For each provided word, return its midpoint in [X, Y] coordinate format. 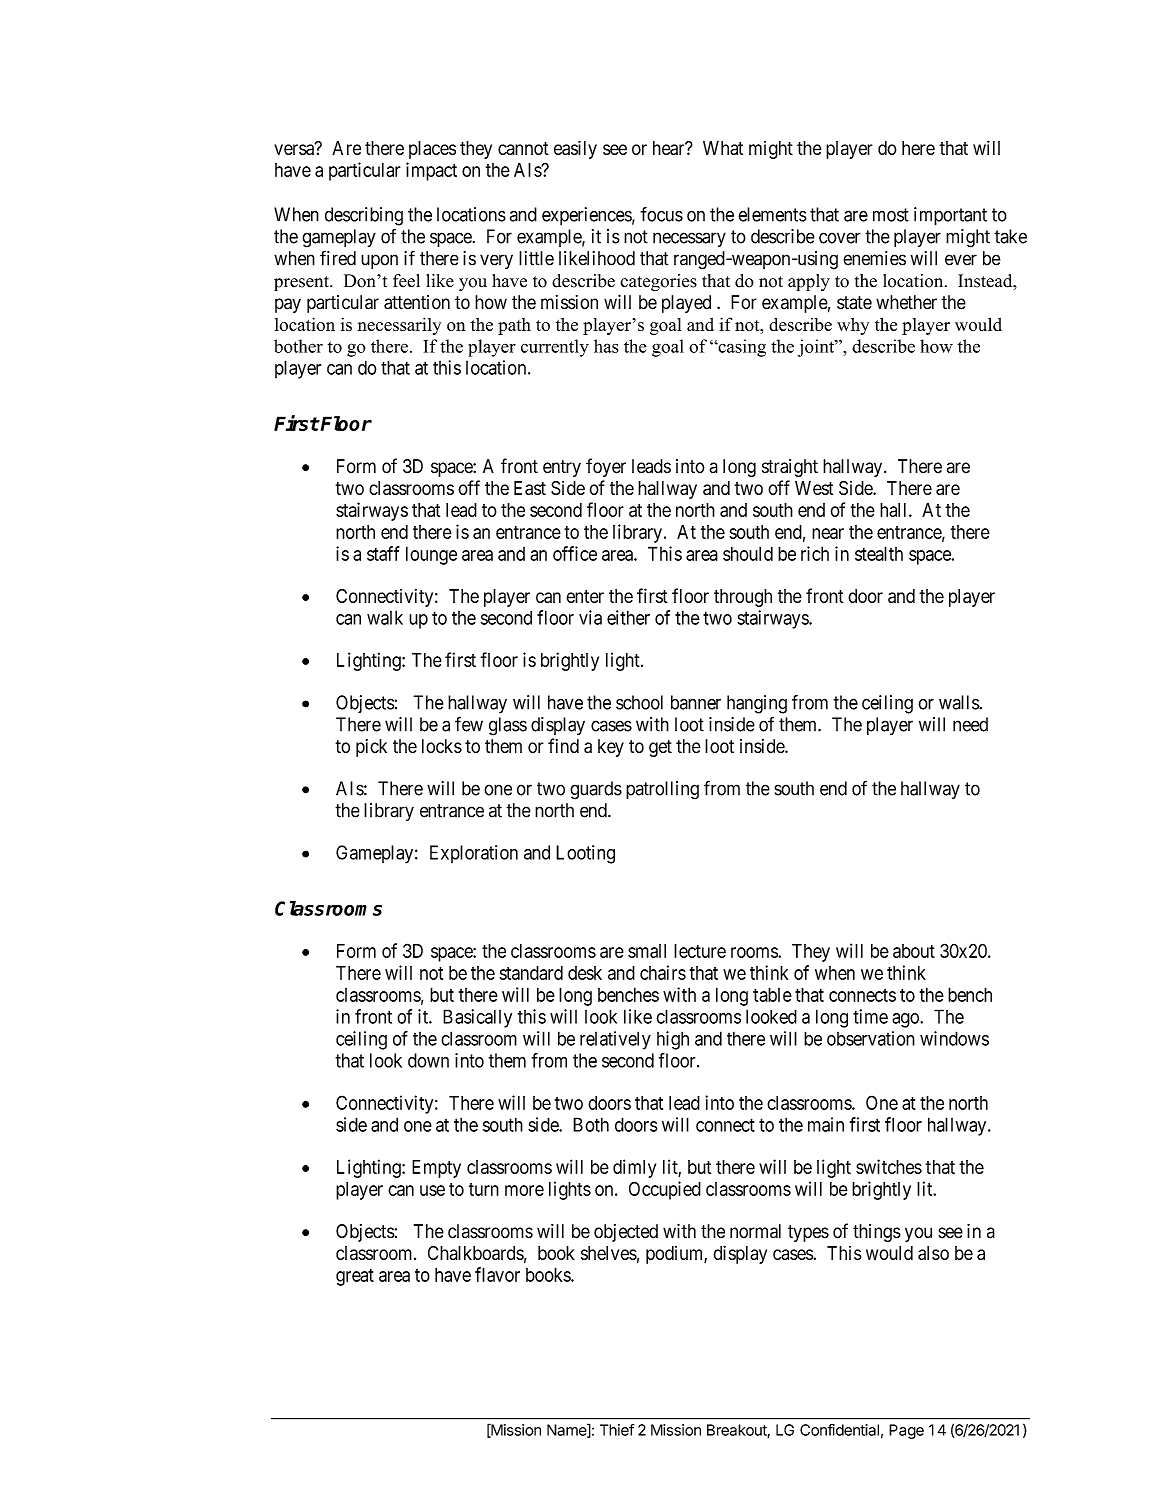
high [673, 1040]
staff [383, 553]
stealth [879, 553]
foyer [606, 467]
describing [364, 216]
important [950, 216]
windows [954, 1038]
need [970, 724]
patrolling [662, 790]
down [428, 1060]
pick [371, 748]
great [355, 1277]
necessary [689, 239]
